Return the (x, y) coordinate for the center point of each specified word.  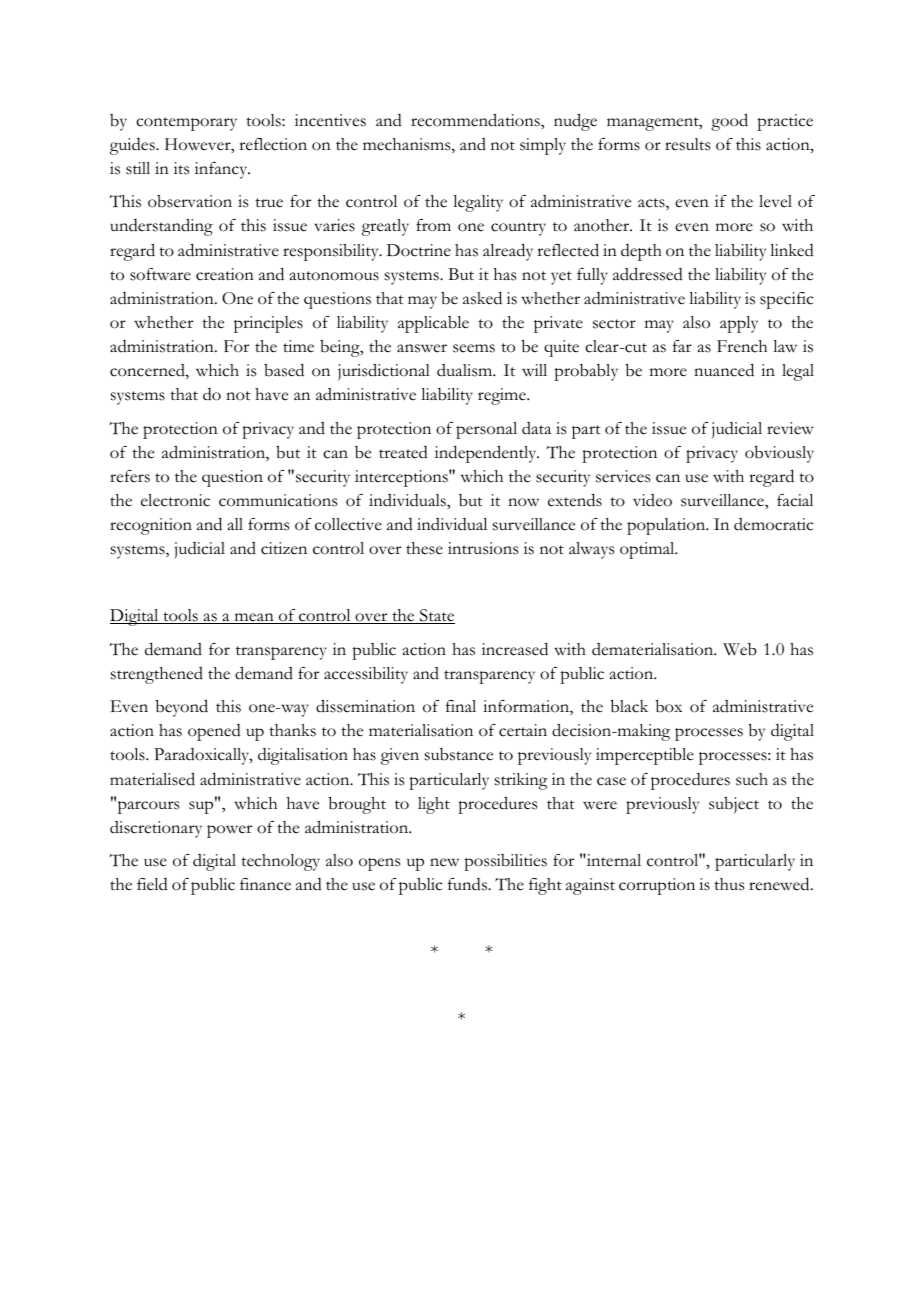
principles (268, 324)
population (667, 526)
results (687, 144)
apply (739, 324)
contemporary (186, 124)
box (669, 706)
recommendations (476, 120)
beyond (182, 708)
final (461, 706)
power (229, 831)
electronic (175, 500)
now (523, 502)
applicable (433, 324)
